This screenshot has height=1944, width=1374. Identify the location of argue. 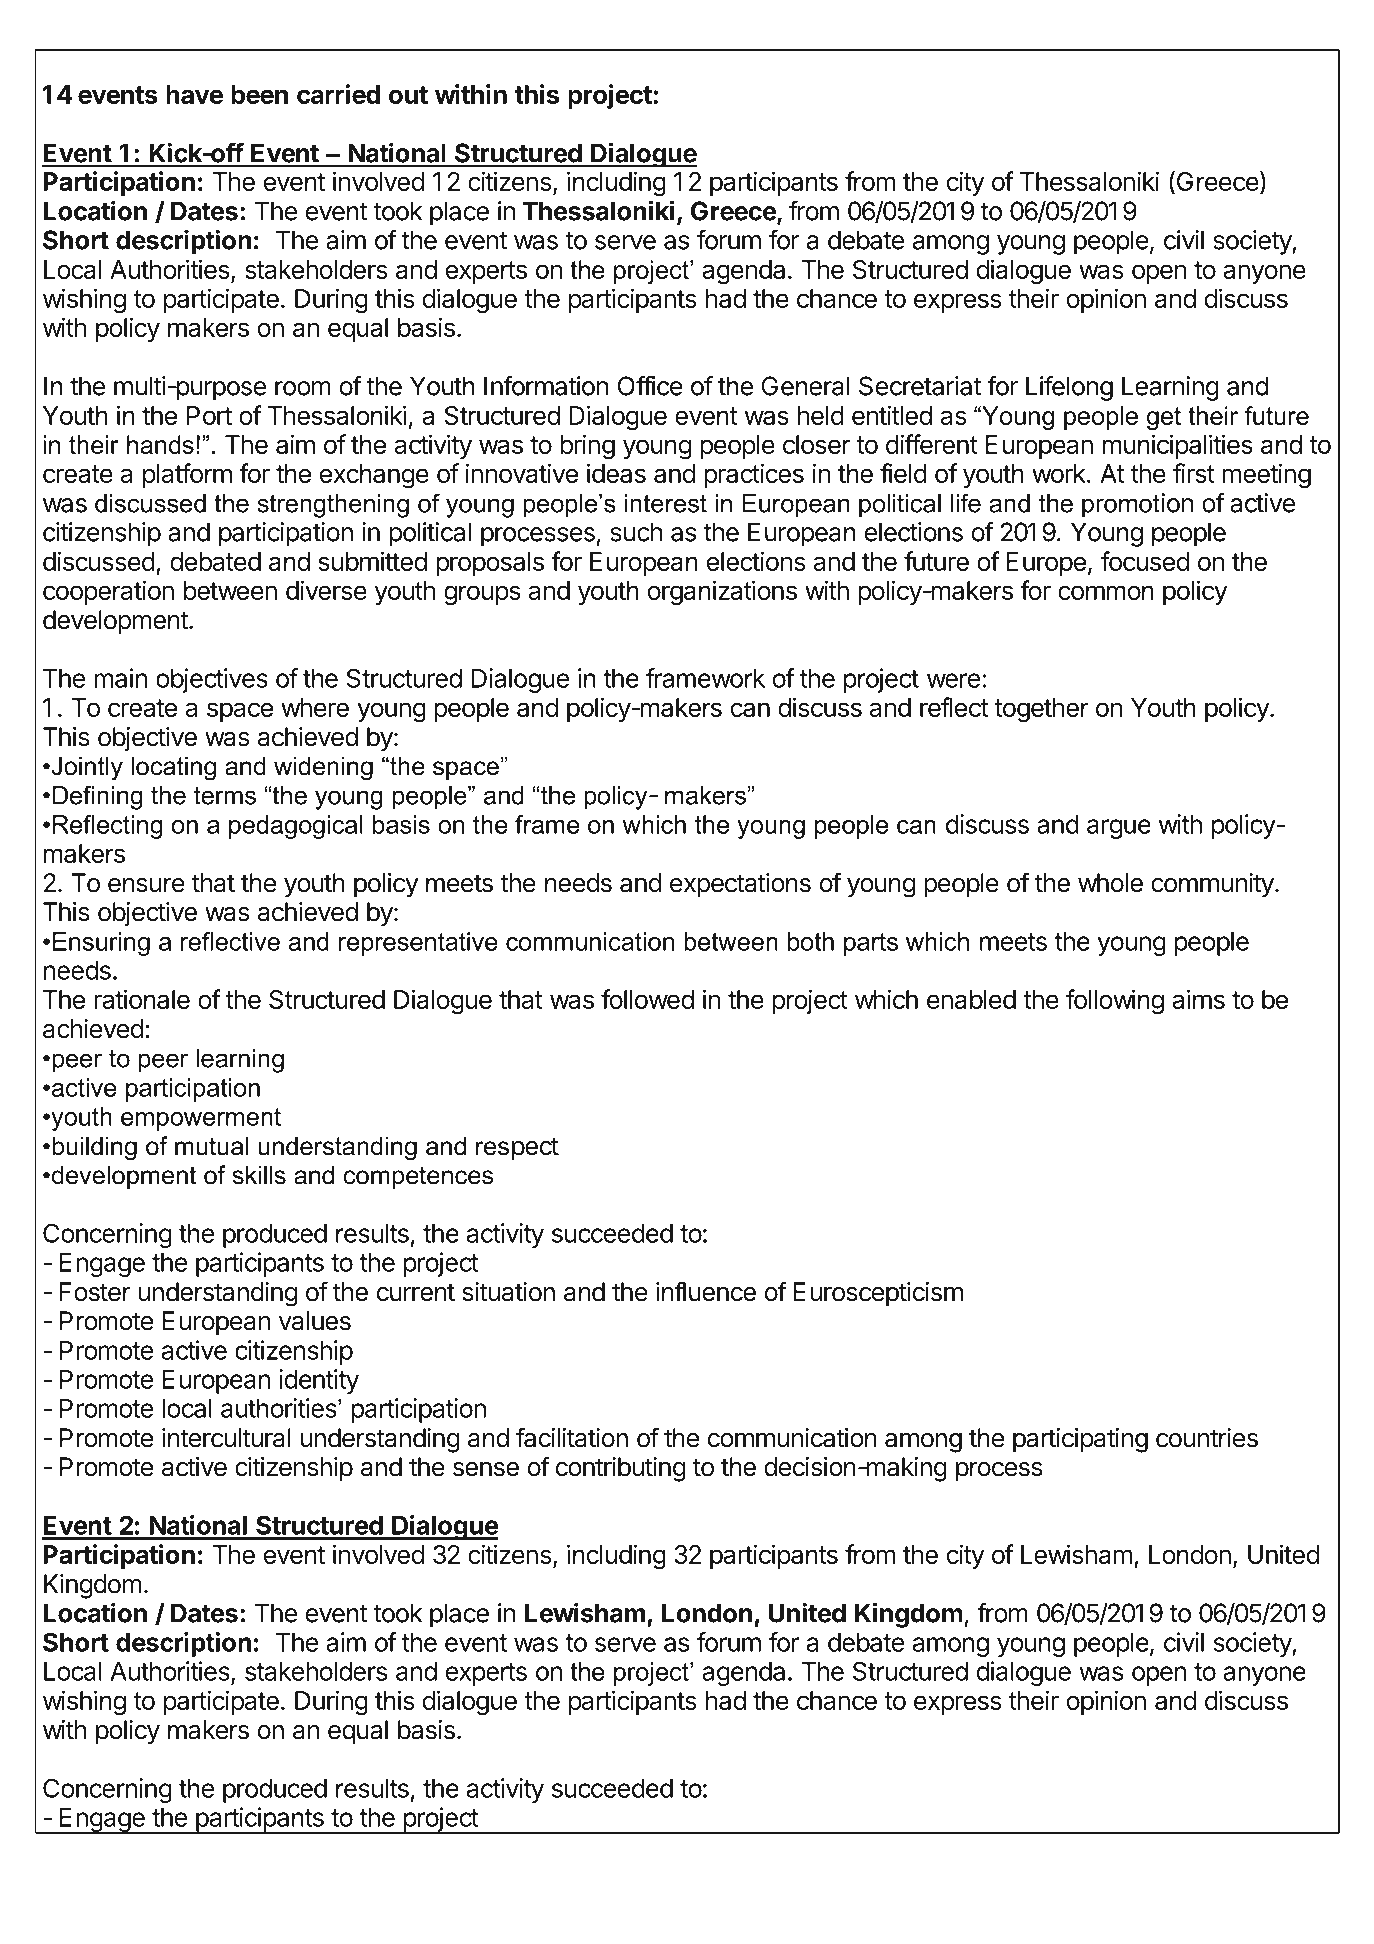
(1119, 829).
